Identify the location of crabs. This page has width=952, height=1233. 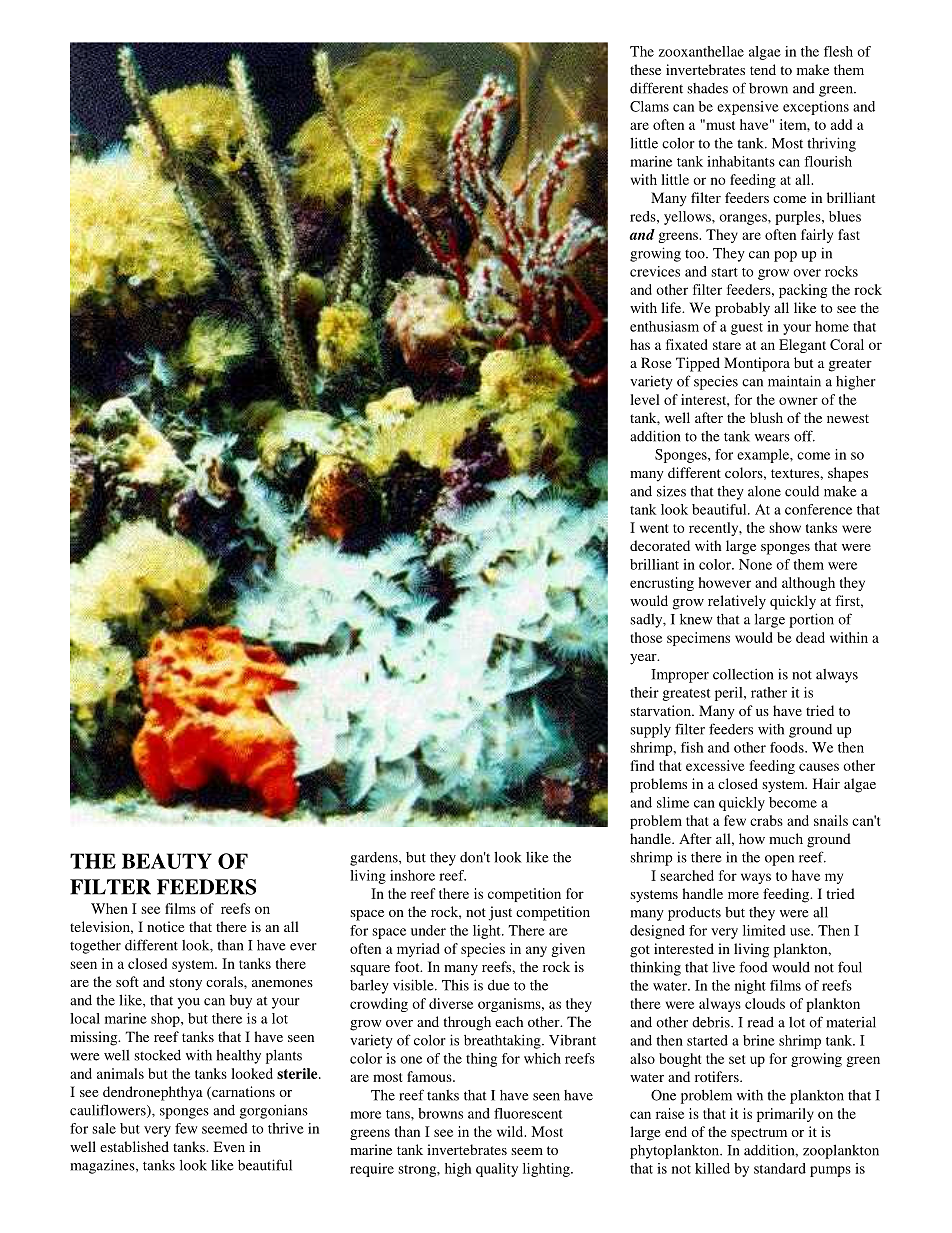
(766, 820).
